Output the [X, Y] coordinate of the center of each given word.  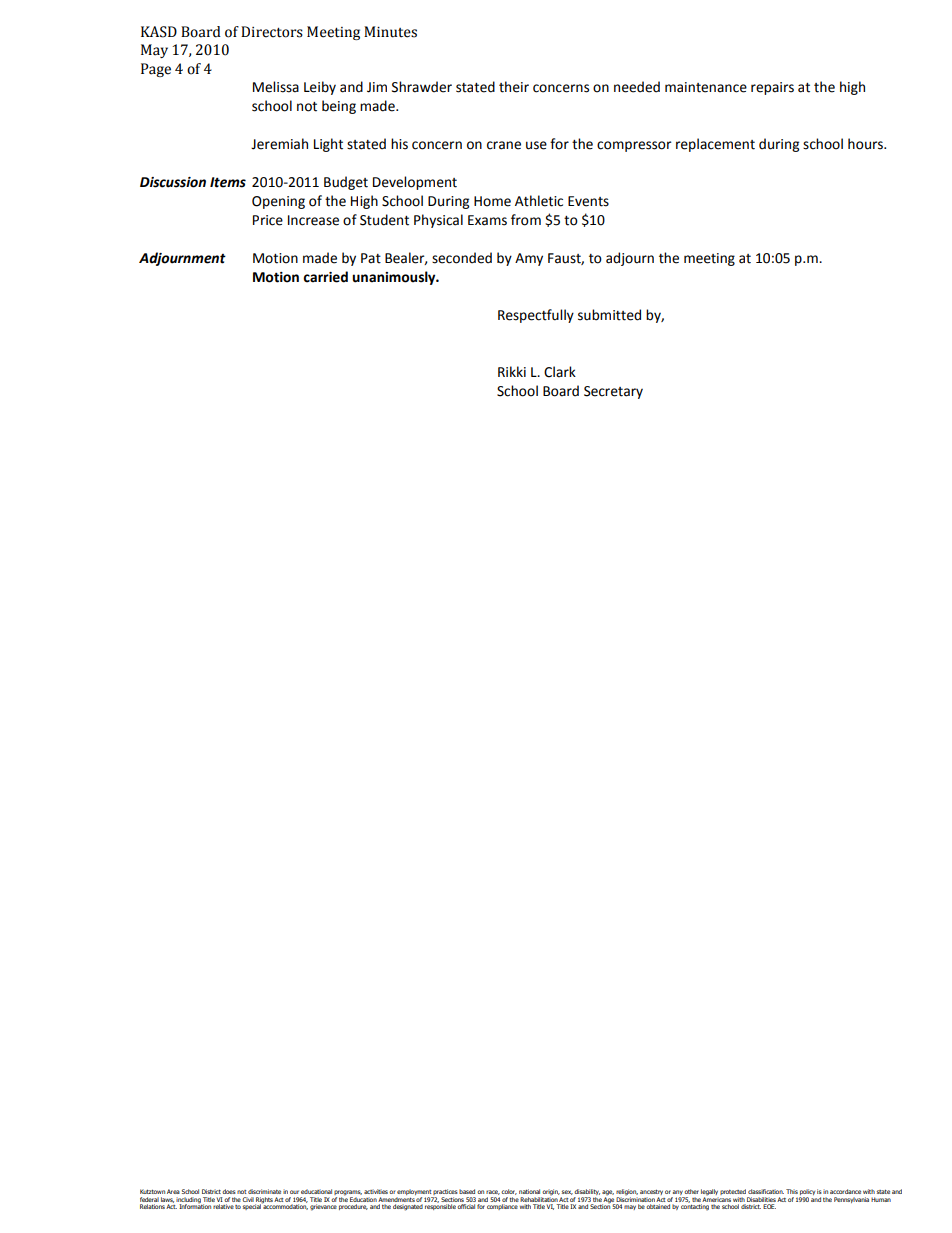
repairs [772, 88]
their [514, 87]
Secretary [613, 392]
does [229, 1191]
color [509, 1192]
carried [325, 277]
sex [567, 1192]
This [792, 1191]
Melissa [276, 87]
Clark [560, 372]
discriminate [264, 1191]
